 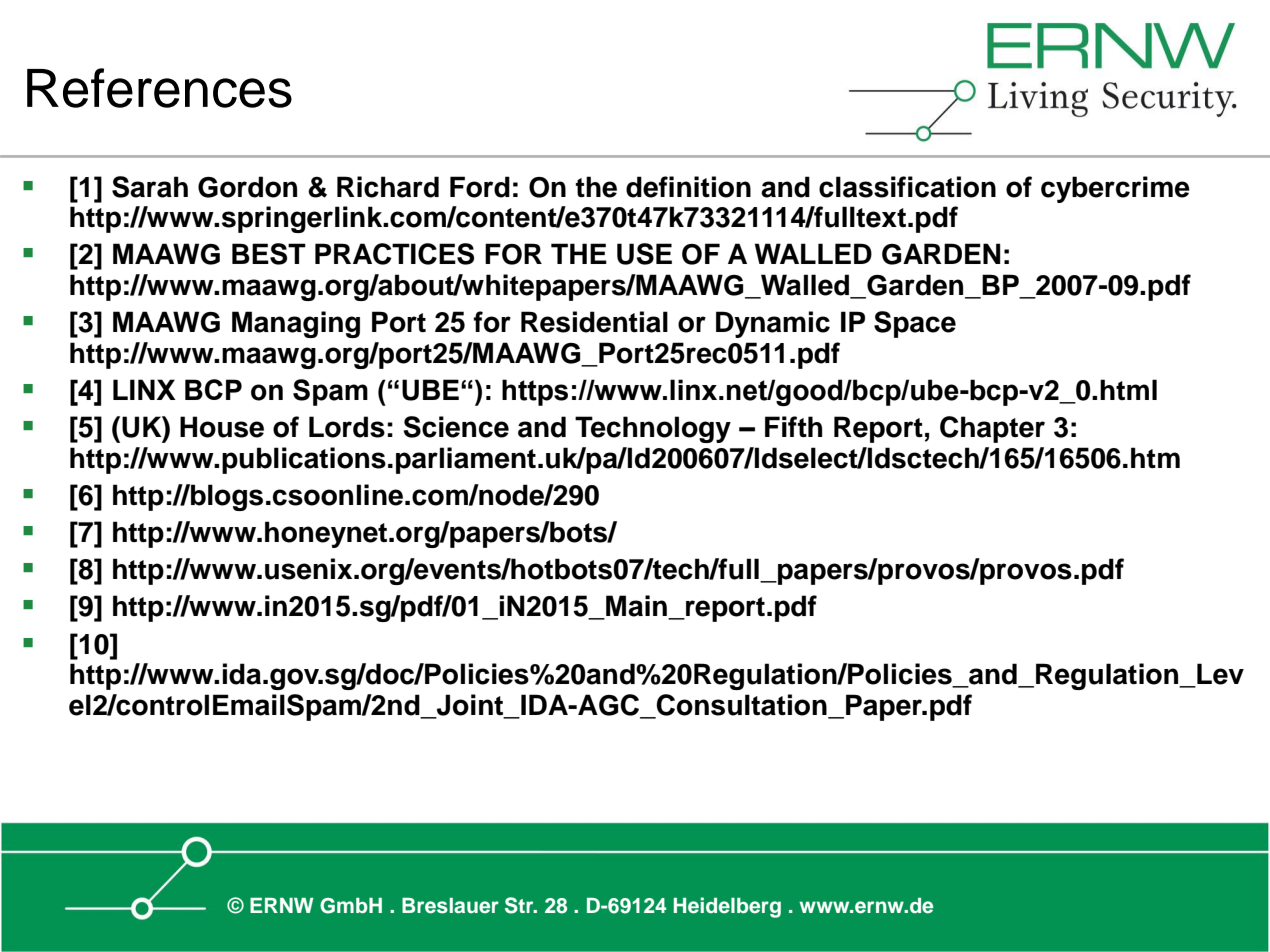 What do you see at coordinates (688, 187) in the screenshot?
I see `definition` at bounding box center [688, 187].
